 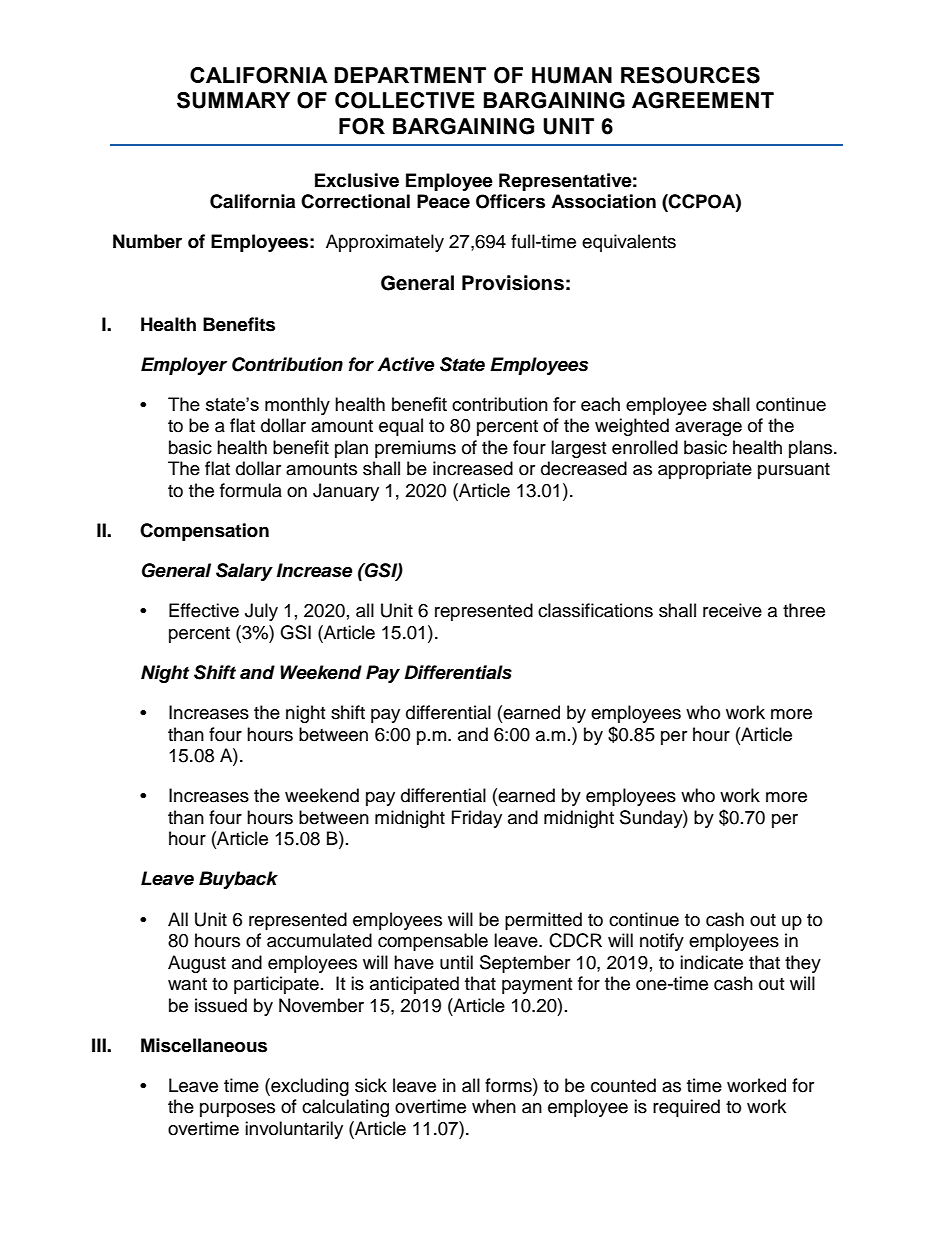 I want to click on AGREEMENT, so click(x=703, y=100).
